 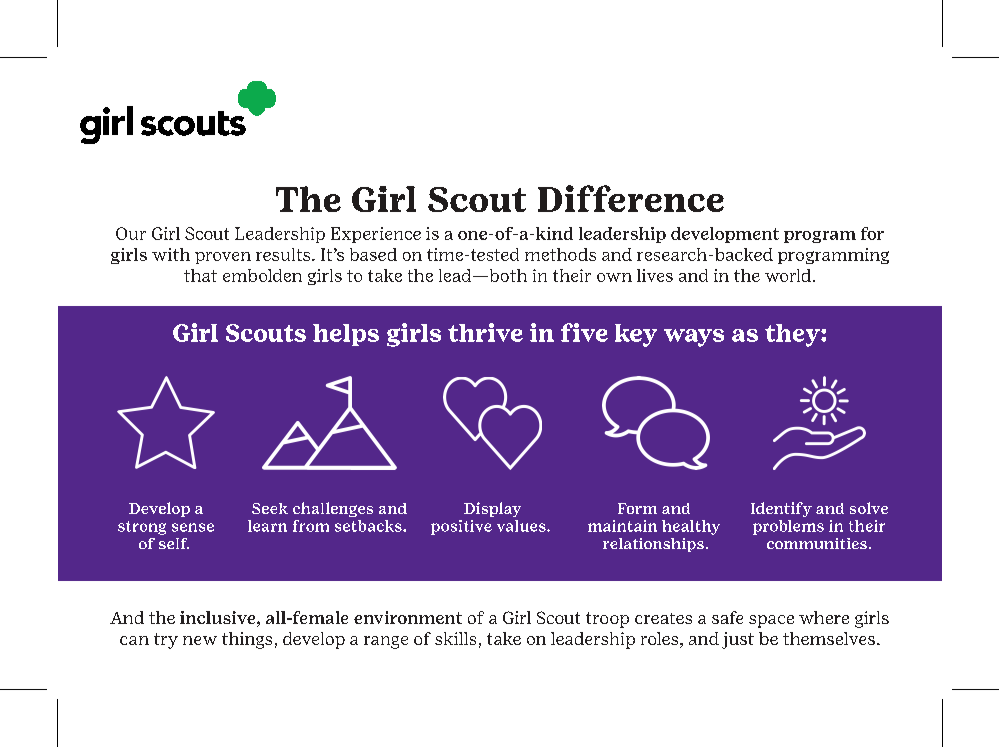 I want to click on thrive, so click(x=485, y=332).
